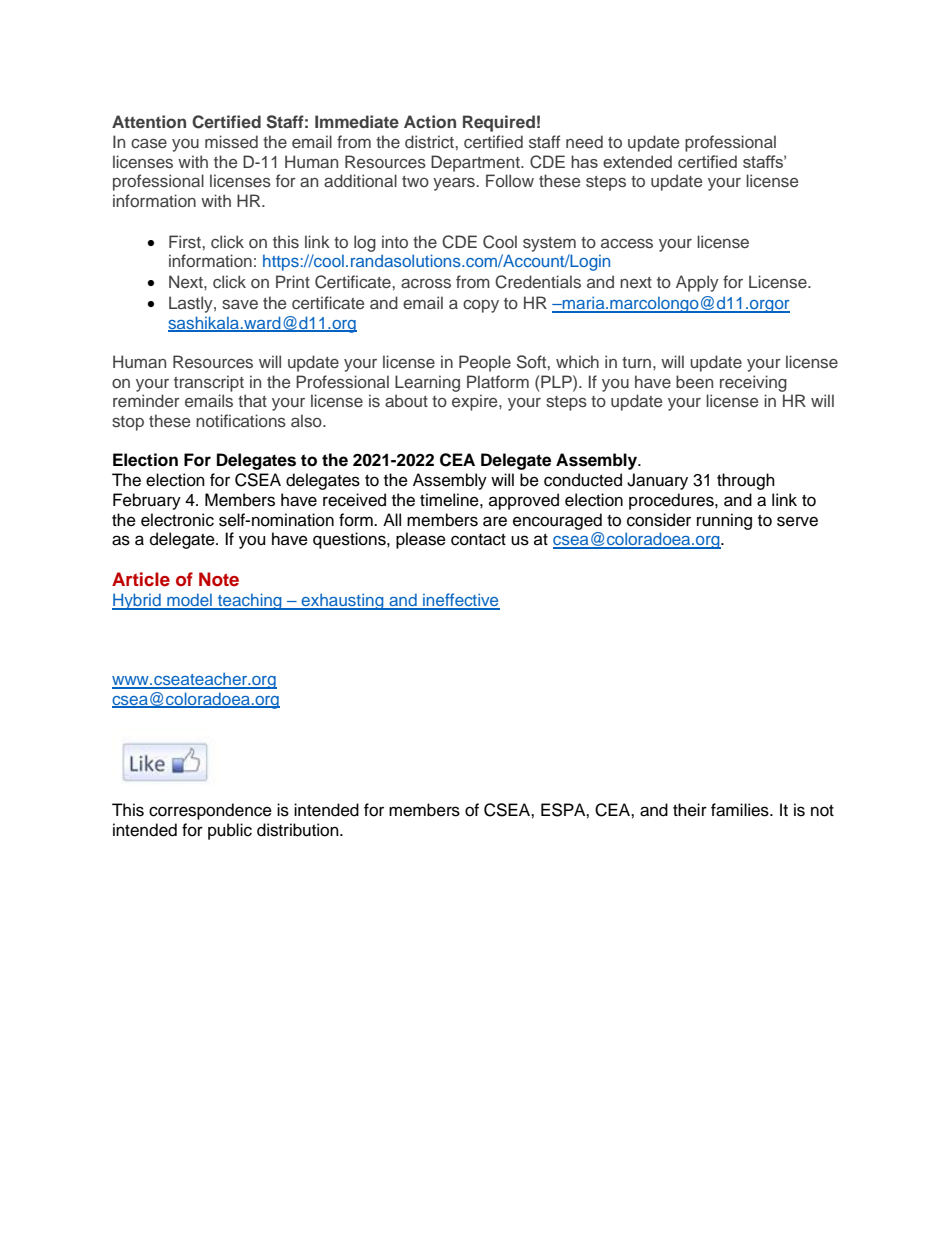 Image resolution: width=952 pixels, height=1233 pixels. What do you see at coordinates (637, 161) in the screenshot?
I see `extended` at bounding box center [637, 161].
